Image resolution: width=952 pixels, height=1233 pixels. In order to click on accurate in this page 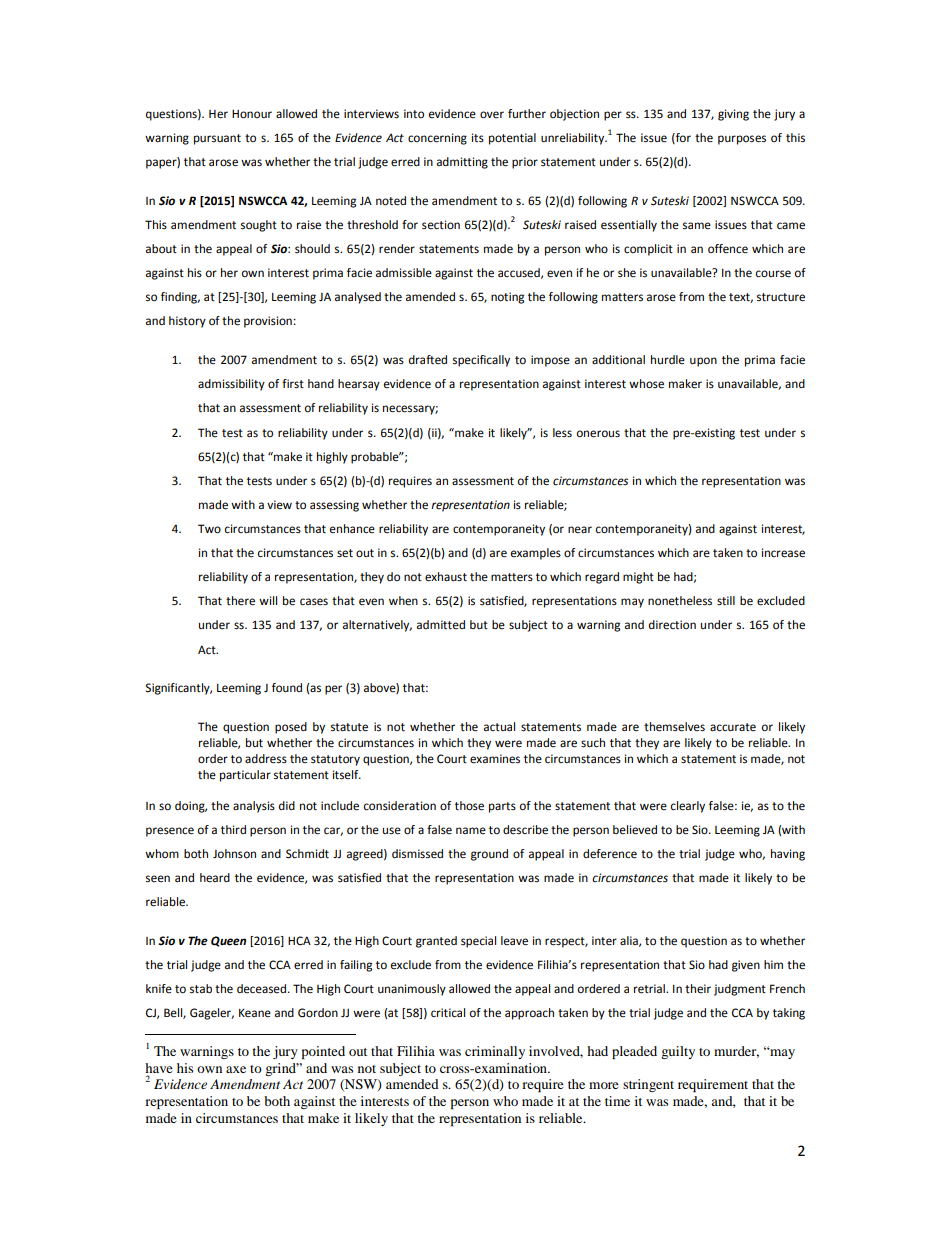, I will do `click(733, 727)`.
